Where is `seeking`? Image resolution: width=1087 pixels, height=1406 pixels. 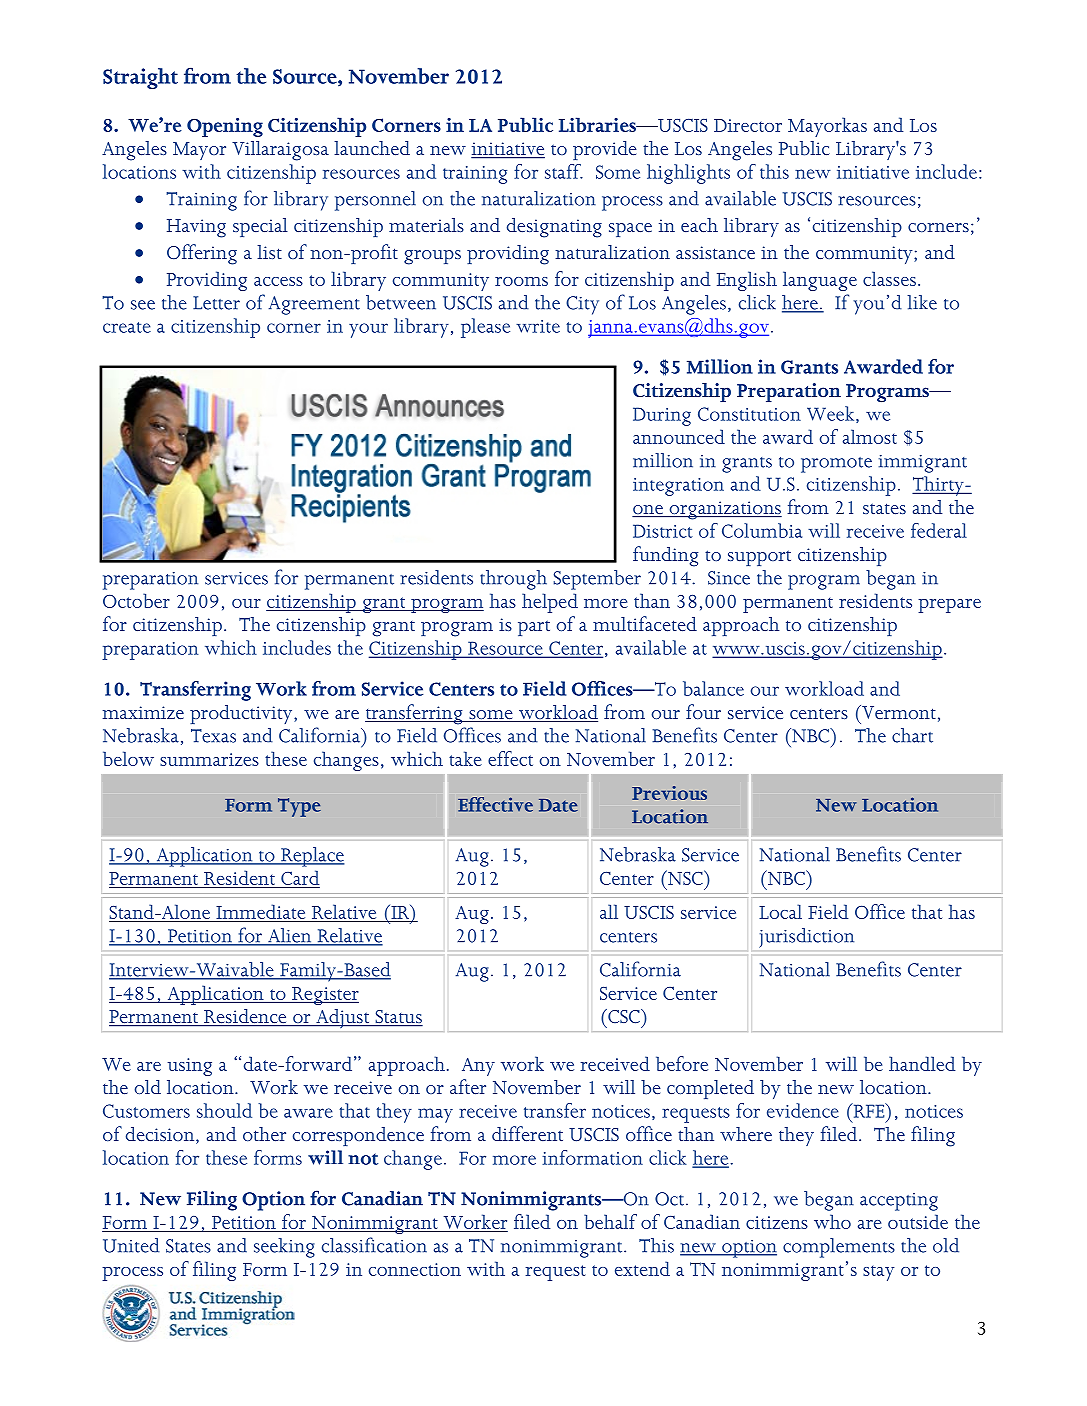 seeking is located at coordinates (284, 1248).
